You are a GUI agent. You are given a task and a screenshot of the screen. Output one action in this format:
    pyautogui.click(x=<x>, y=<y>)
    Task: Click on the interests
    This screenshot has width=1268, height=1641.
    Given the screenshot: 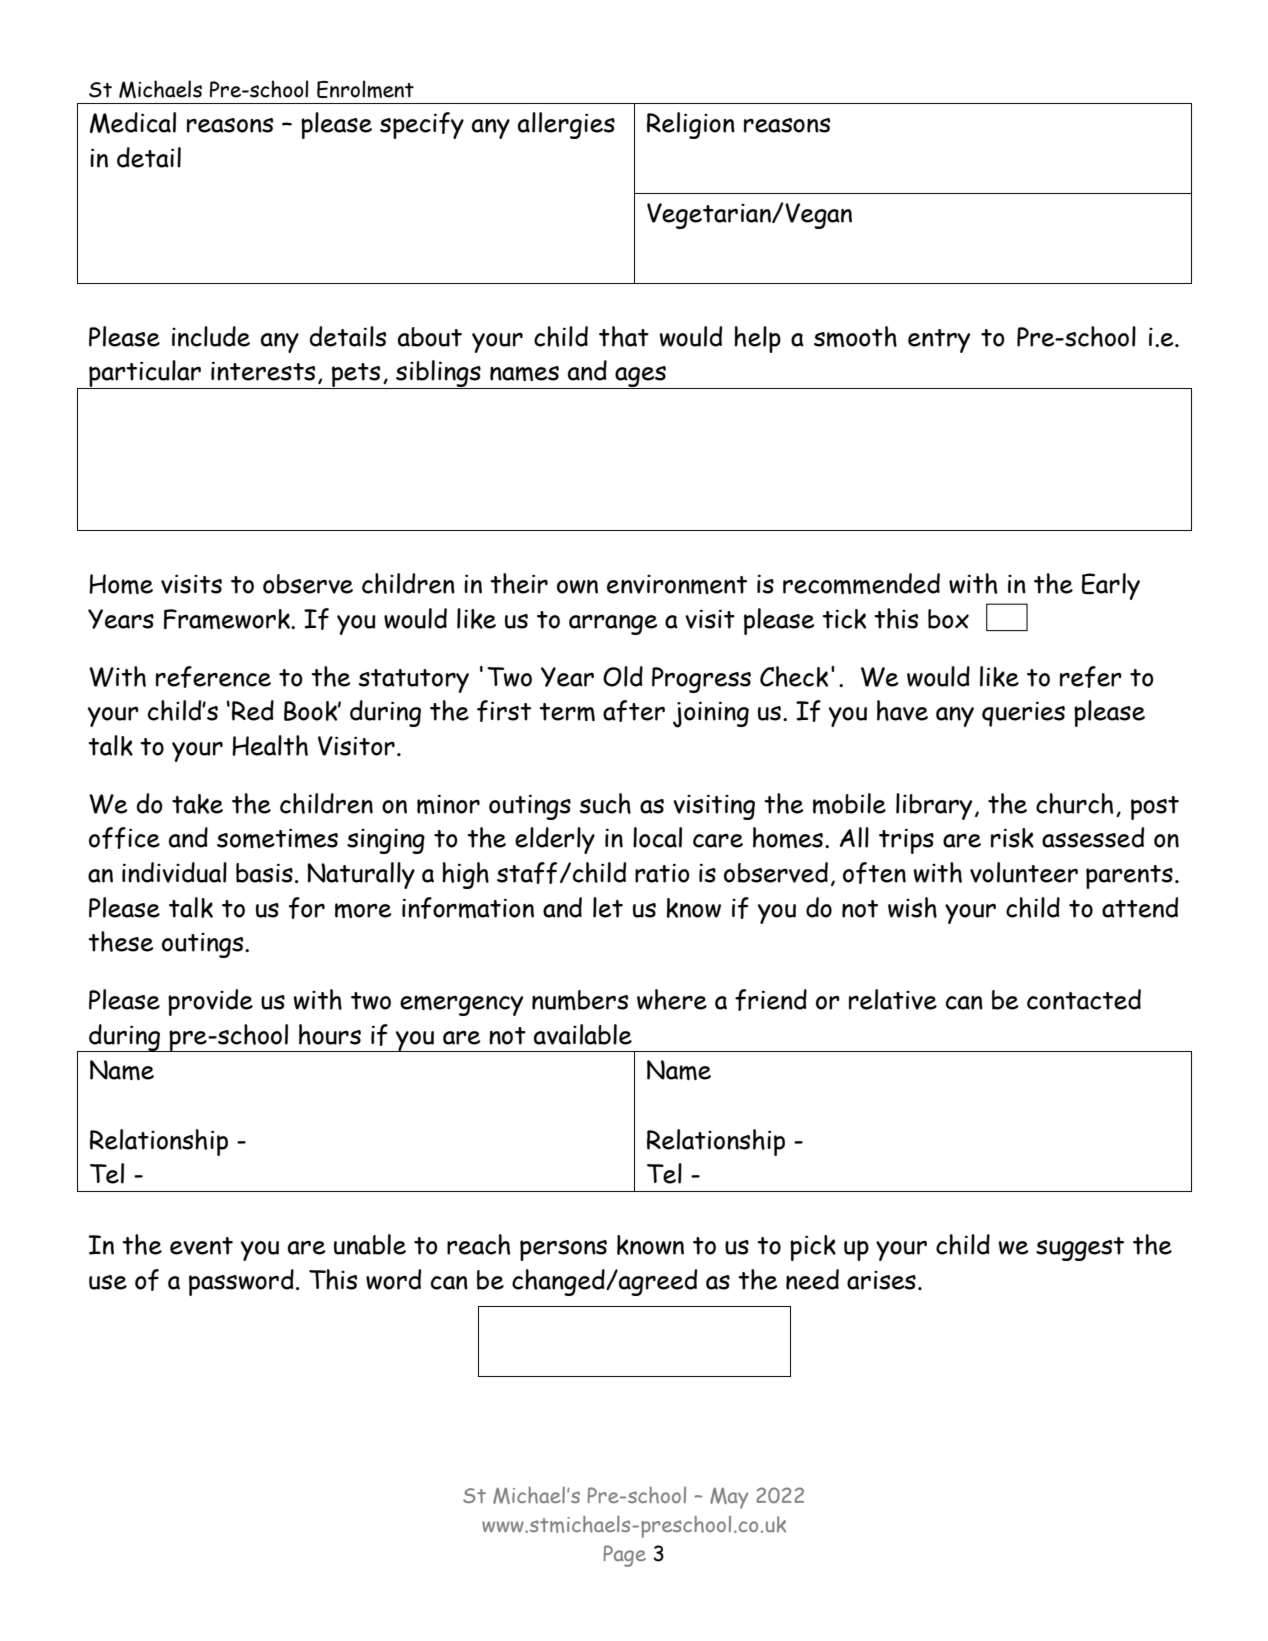 What is the action you would take?
    pyautogui.click(x=263, y=371)
